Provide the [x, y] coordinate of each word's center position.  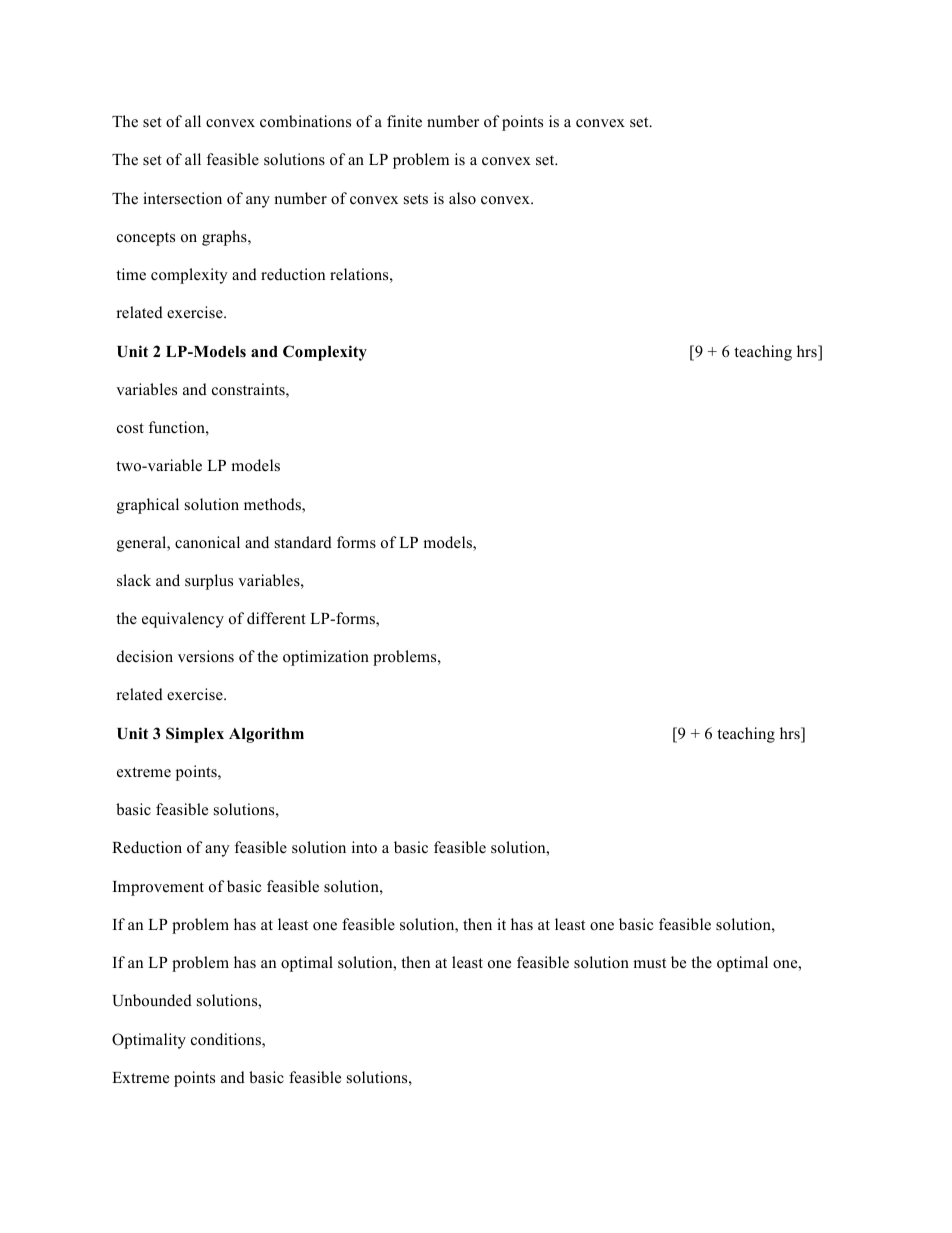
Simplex [195, 735]
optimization [326, 658]
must [649, 963]
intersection [182, 198]
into [364, 847]
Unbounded [152, 1000]
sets [416, 199]
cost [130, 428]
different [276, 618]
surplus [209, 582]
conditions [227, 1040]
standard [303, 542]
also [462, 198]
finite [404, 121]
